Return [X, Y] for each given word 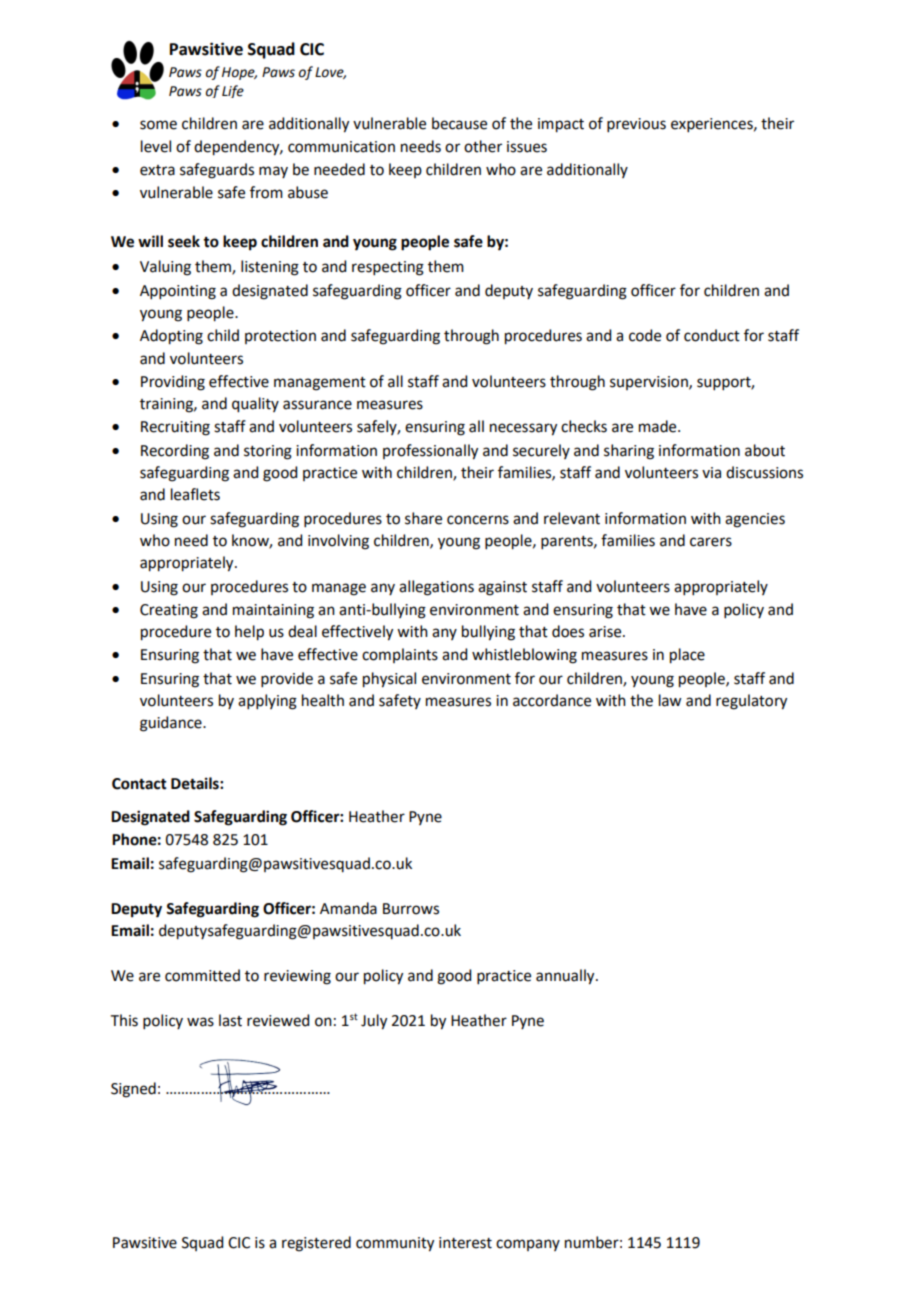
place [687, 656]
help [249, 633]
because [459, 123]
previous [636, 125]
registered [316, 1244]
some [158, 125]
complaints [400, 655]
